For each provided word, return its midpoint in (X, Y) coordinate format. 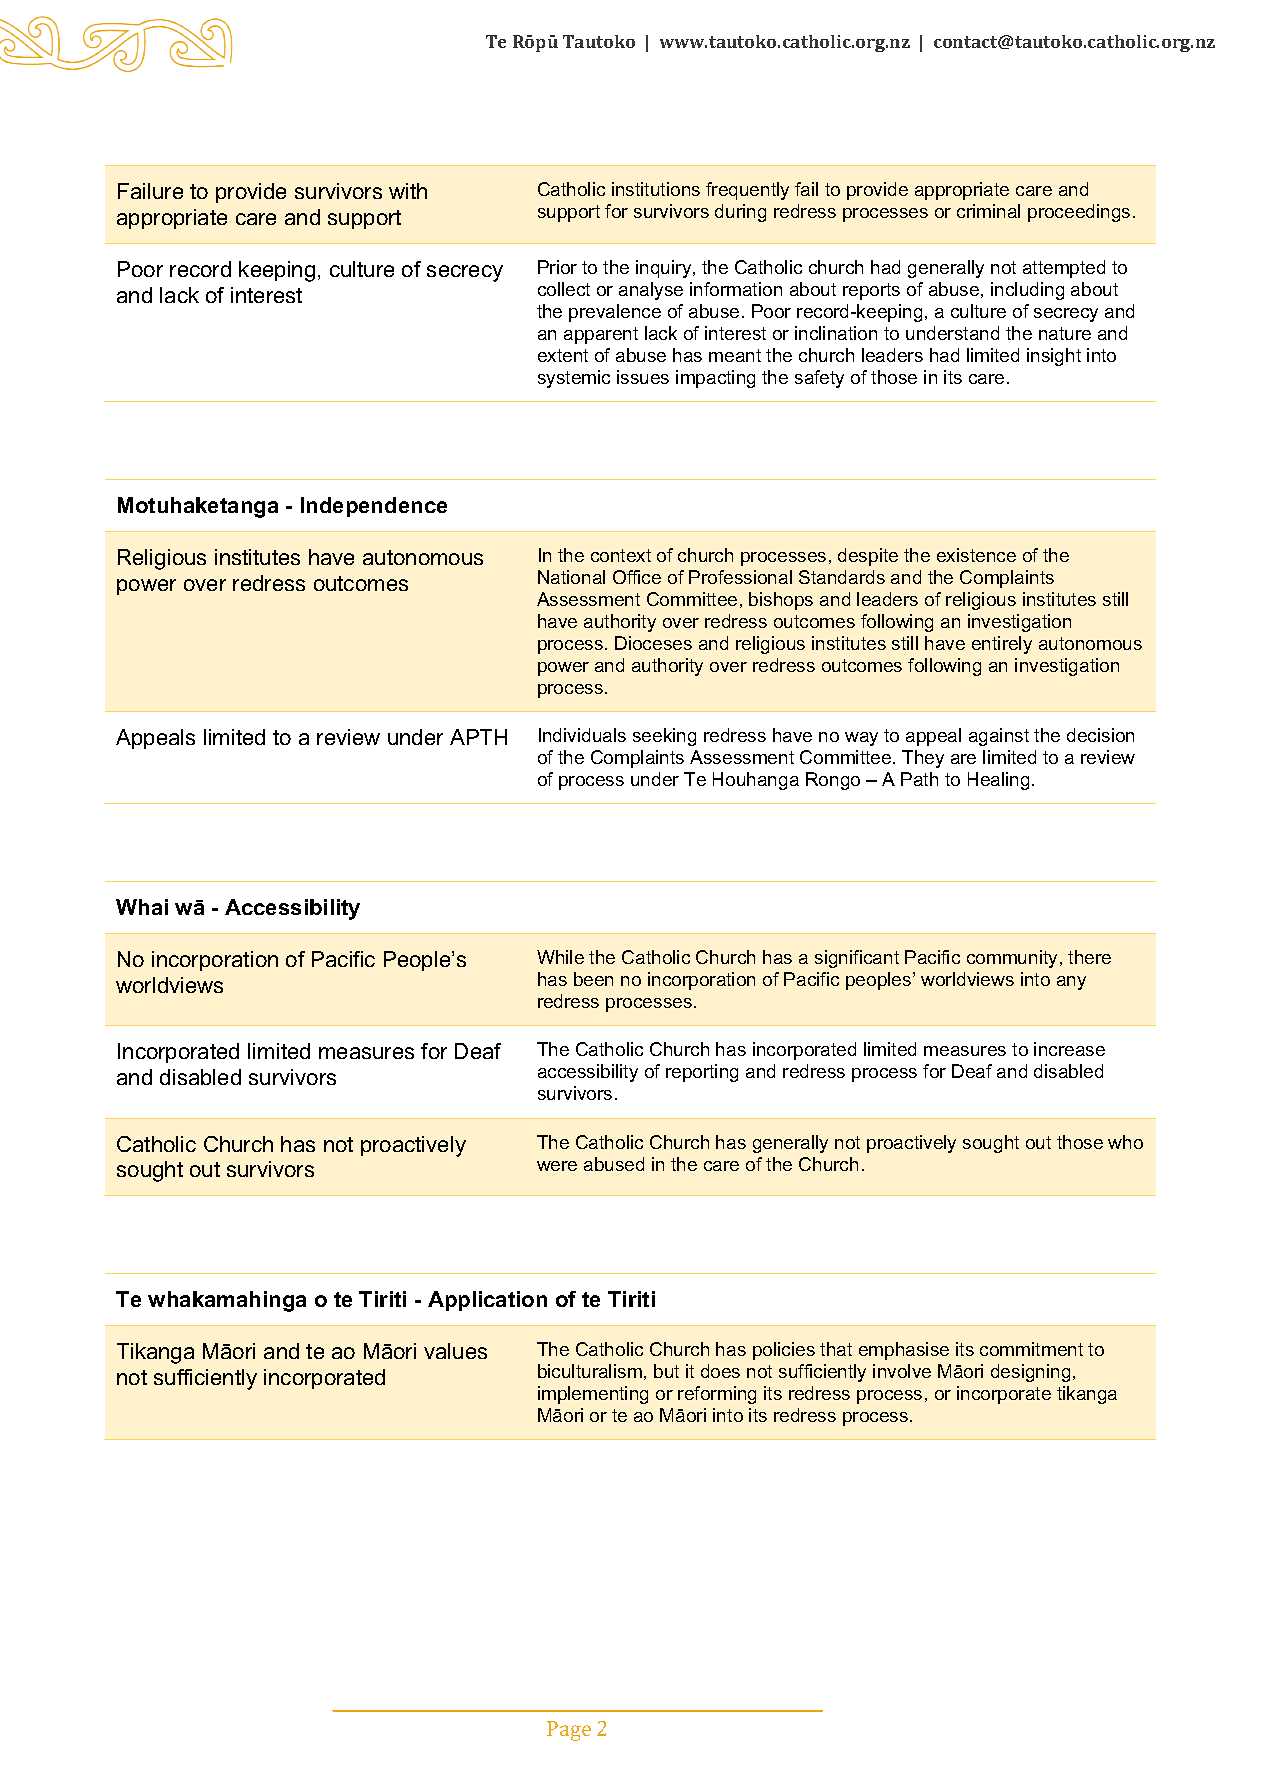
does (720, 1371)
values (455, 1351)
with (408, 191)
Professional (740, 577)
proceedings (1079, 213)
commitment (1031, 1349)
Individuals (582, 735)
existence (976, 555)
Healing (998, 781)
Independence (374, 507)
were (557, 1166)
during (740, 213)
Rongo (833, 781)
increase (1069, 1049)
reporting (702, 1073)
